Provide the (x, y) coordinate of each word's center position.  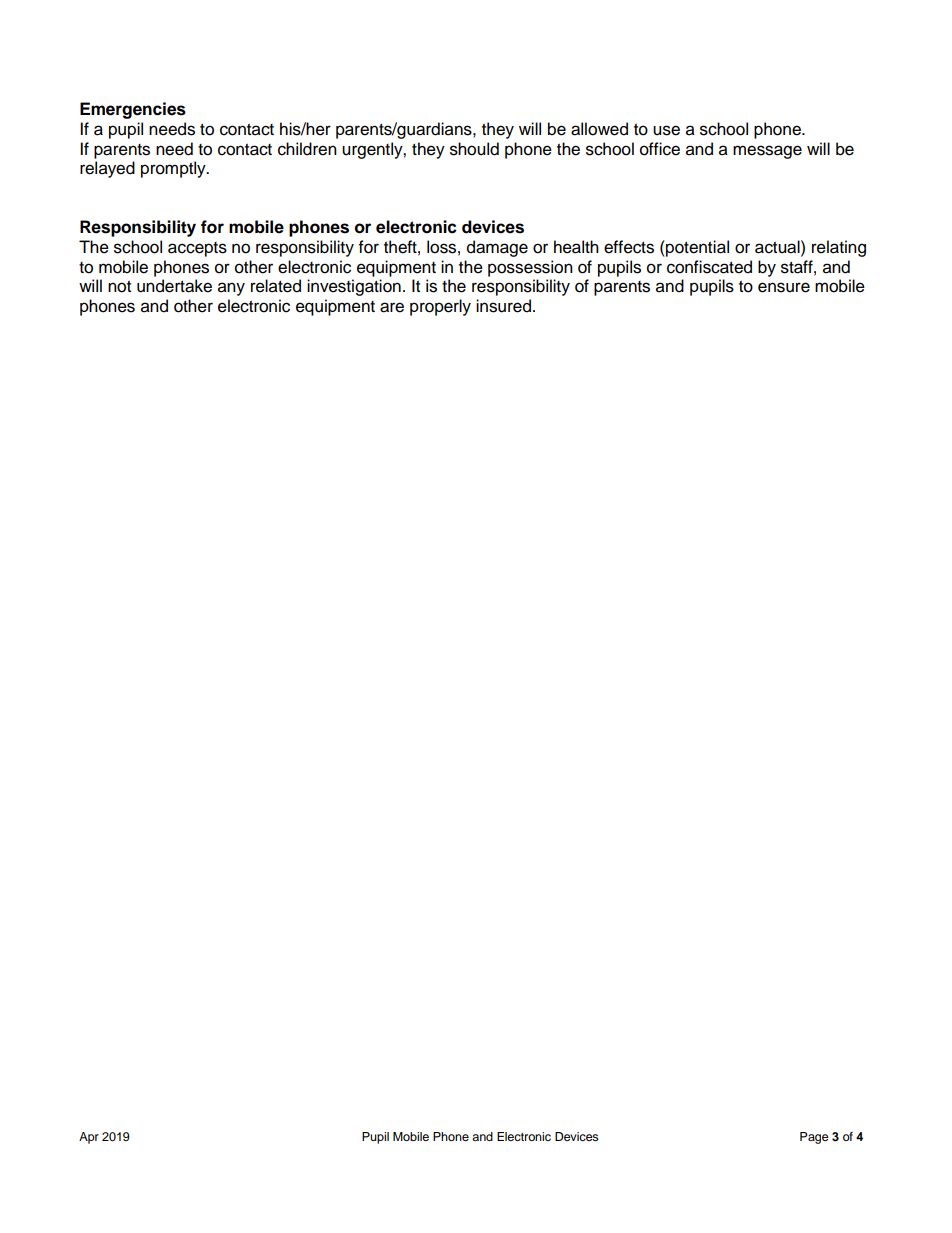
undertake (174, 286)
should (474, 149)
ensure (784, 287)
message (767, 152)
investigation (354, 287)
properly (440, 307)
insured (503, 306)
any (231, 289)
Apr (89, 1138)
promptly (174, 169)
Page (814, 1138)
